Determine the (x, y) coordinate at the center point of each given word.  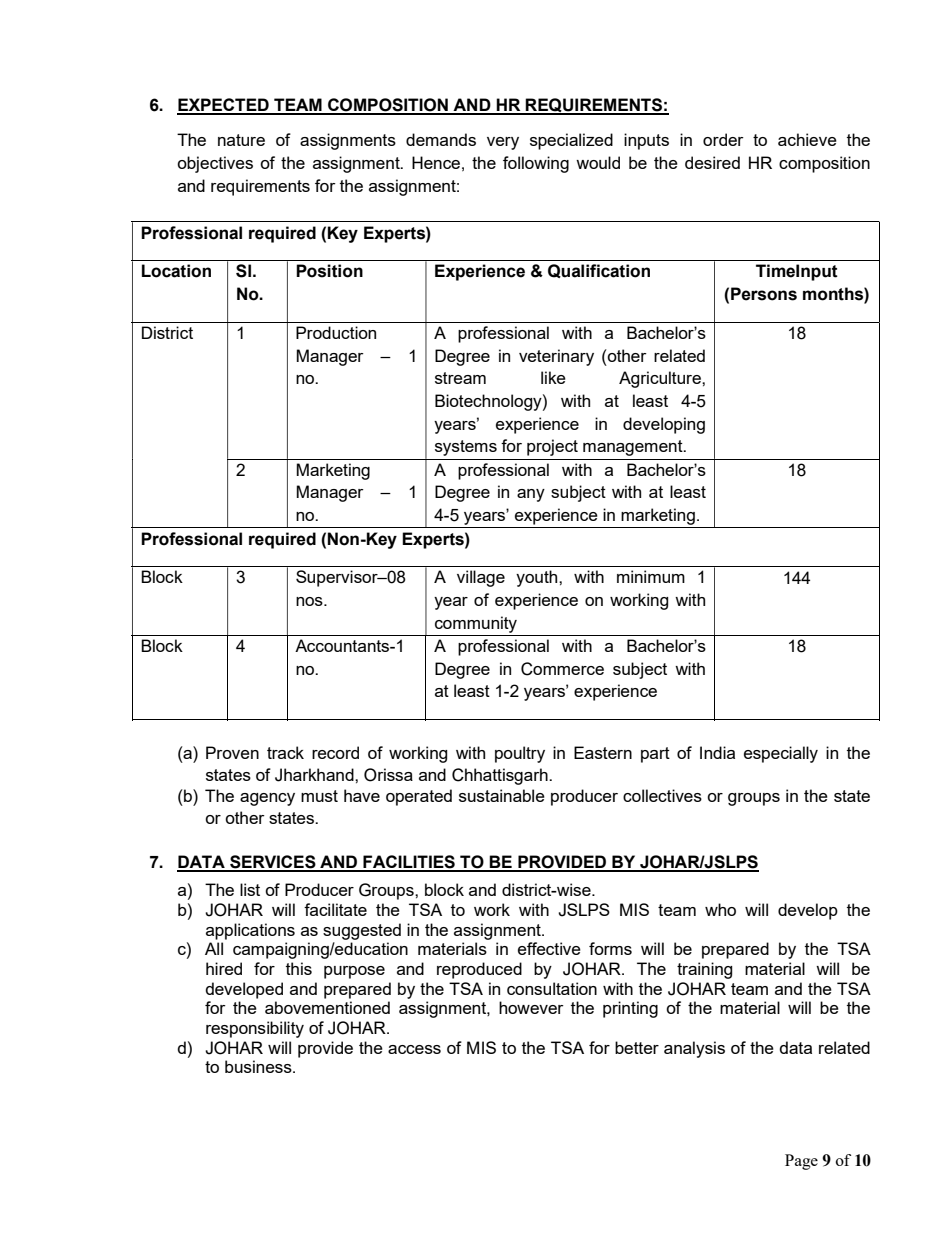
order (723, 139)
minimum (651, 576)
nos (310, 601)
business (259, 1066)
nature (241, 140)
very (503, 143)
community (476, 624)
